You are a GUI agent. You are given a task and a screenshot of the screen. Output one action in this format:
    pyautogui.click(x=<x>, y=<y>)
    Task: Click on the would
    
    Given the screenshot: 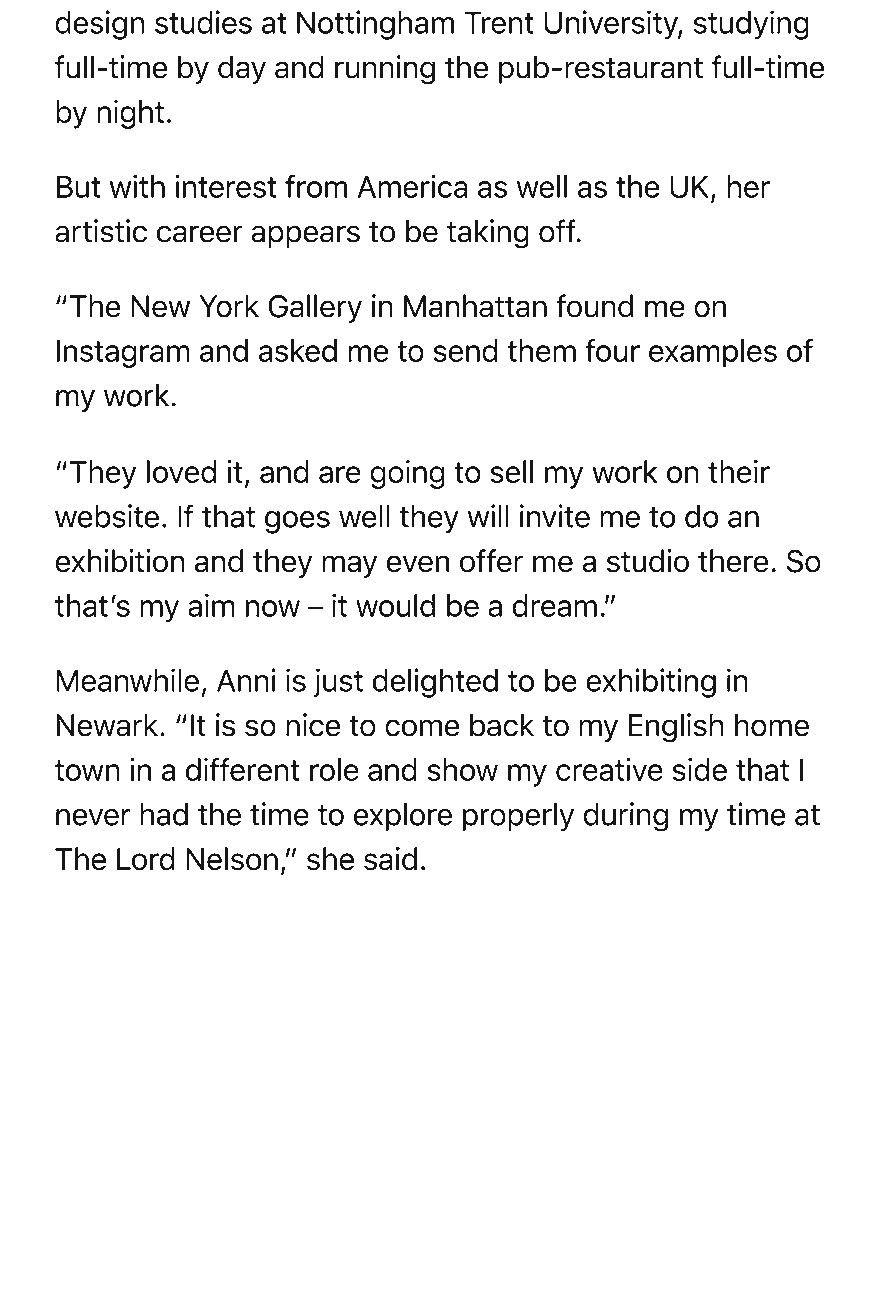 What is the action you would take?
    pyautogui.click(x=395, y=605)
